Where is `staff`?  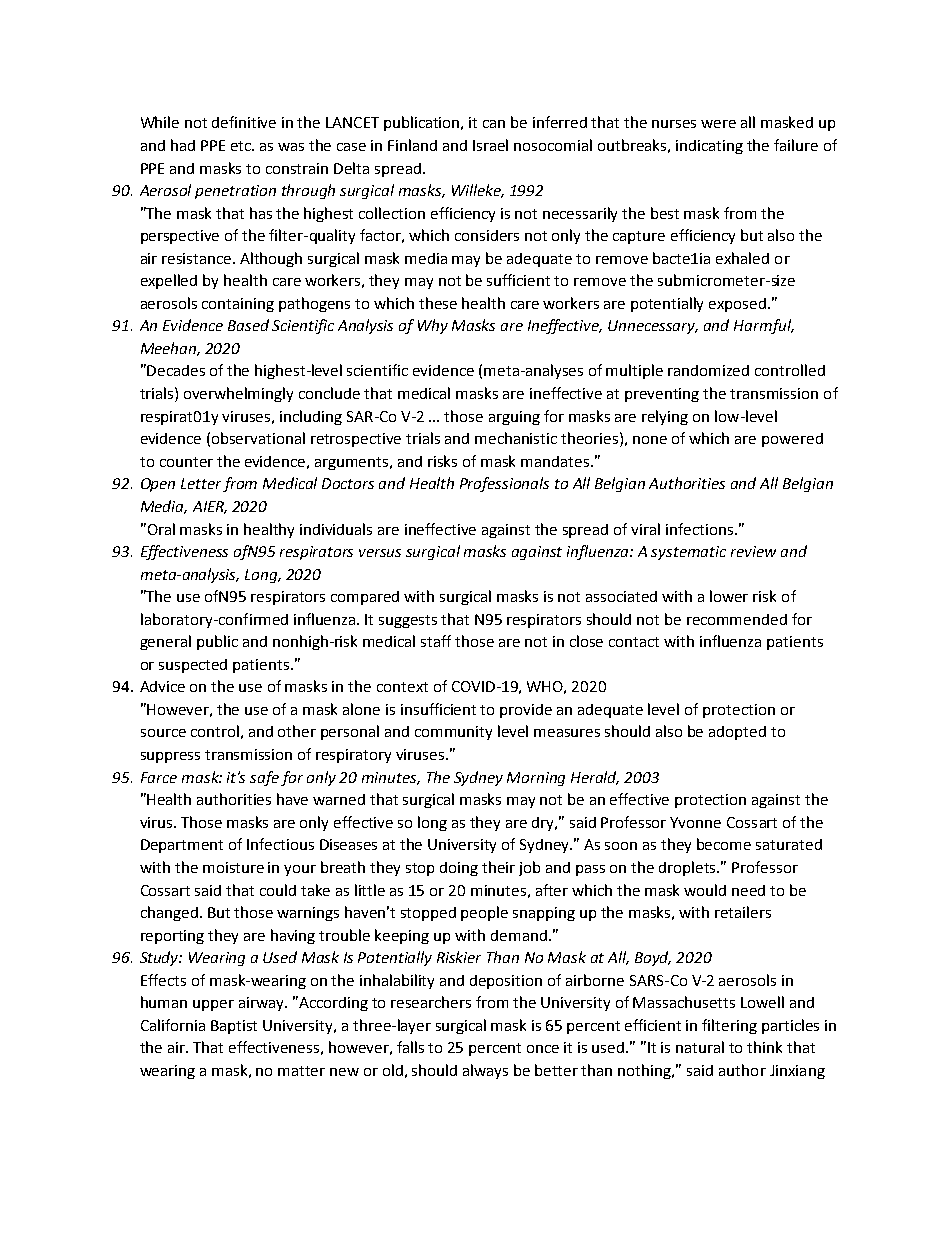
staff is located at coordinates (436, 641).
